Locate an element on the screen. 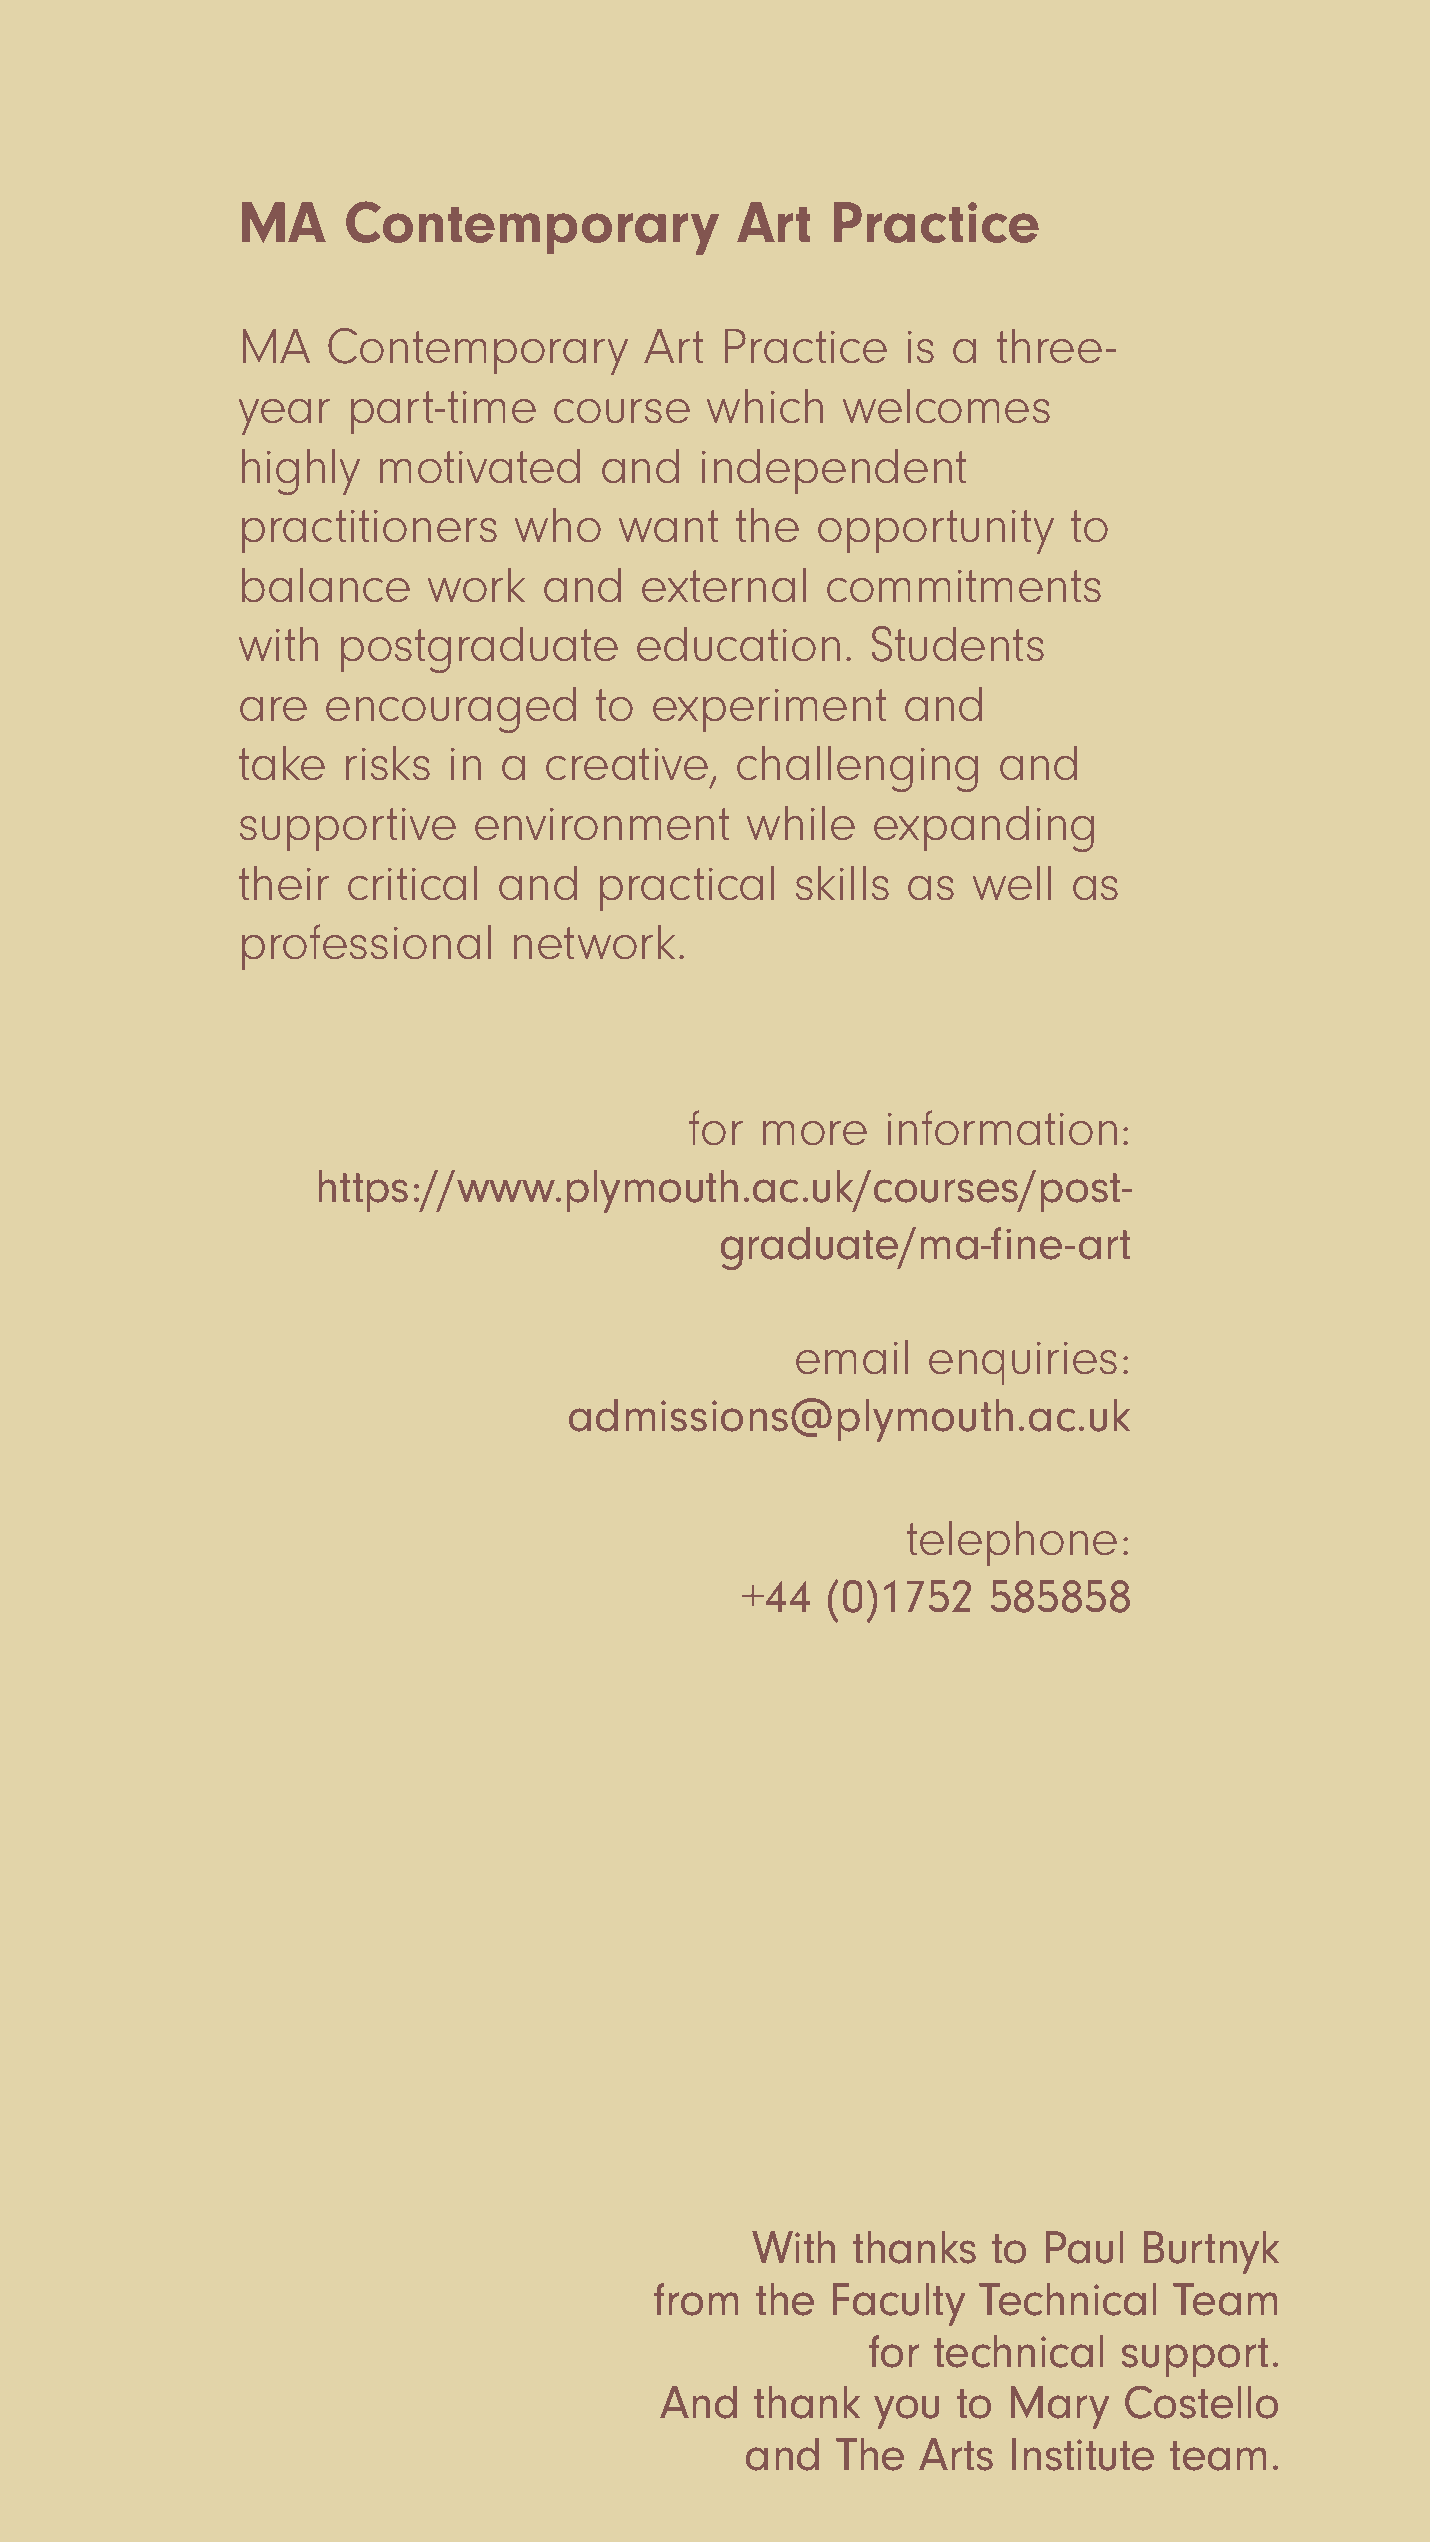 The height and width of the screenshot is (2542, 1430). well is located at coordinates (1012, 882).
